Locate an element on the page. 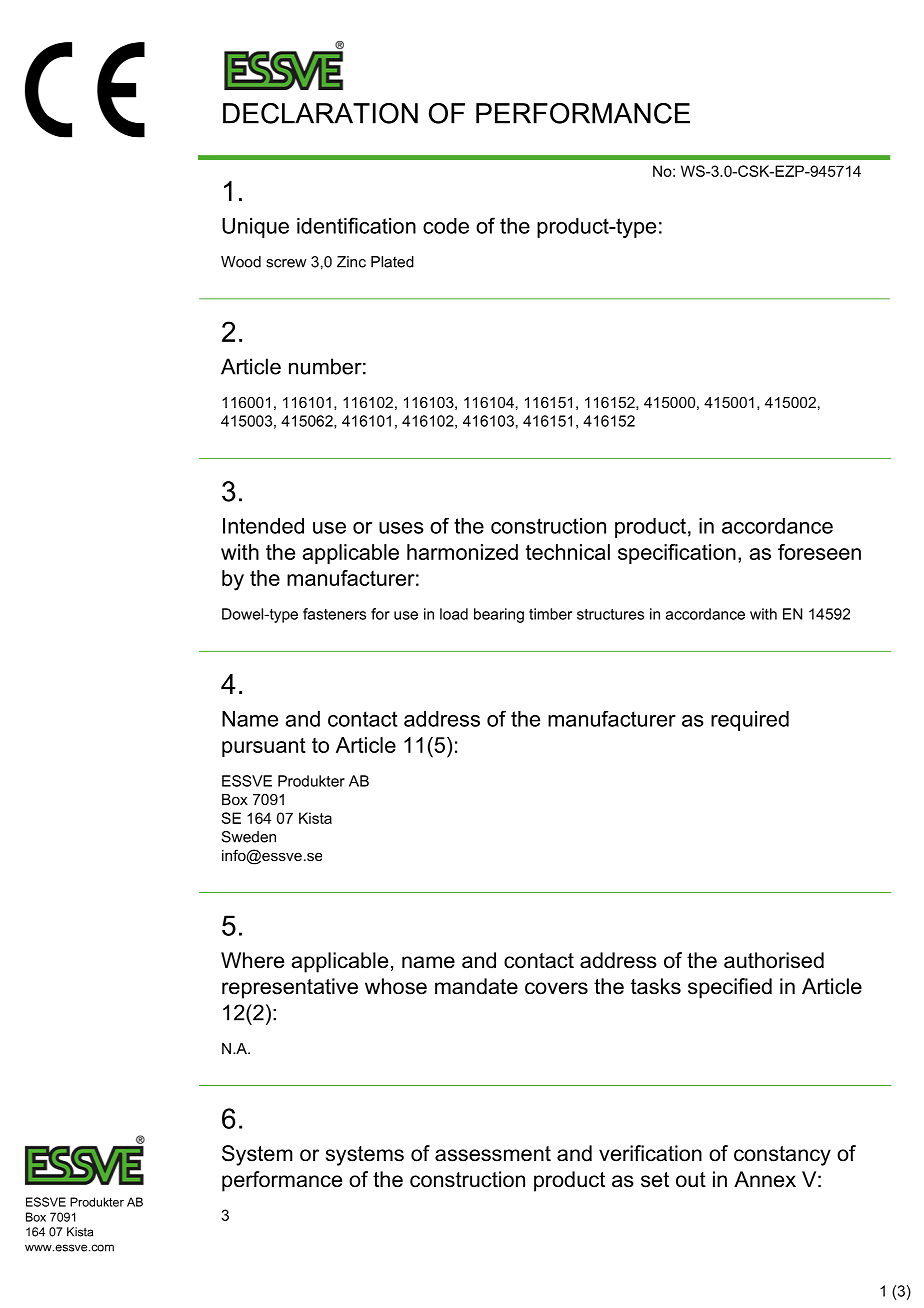 The height and width of the page is (1308, 924). required is located at coordinates (750, 721).
